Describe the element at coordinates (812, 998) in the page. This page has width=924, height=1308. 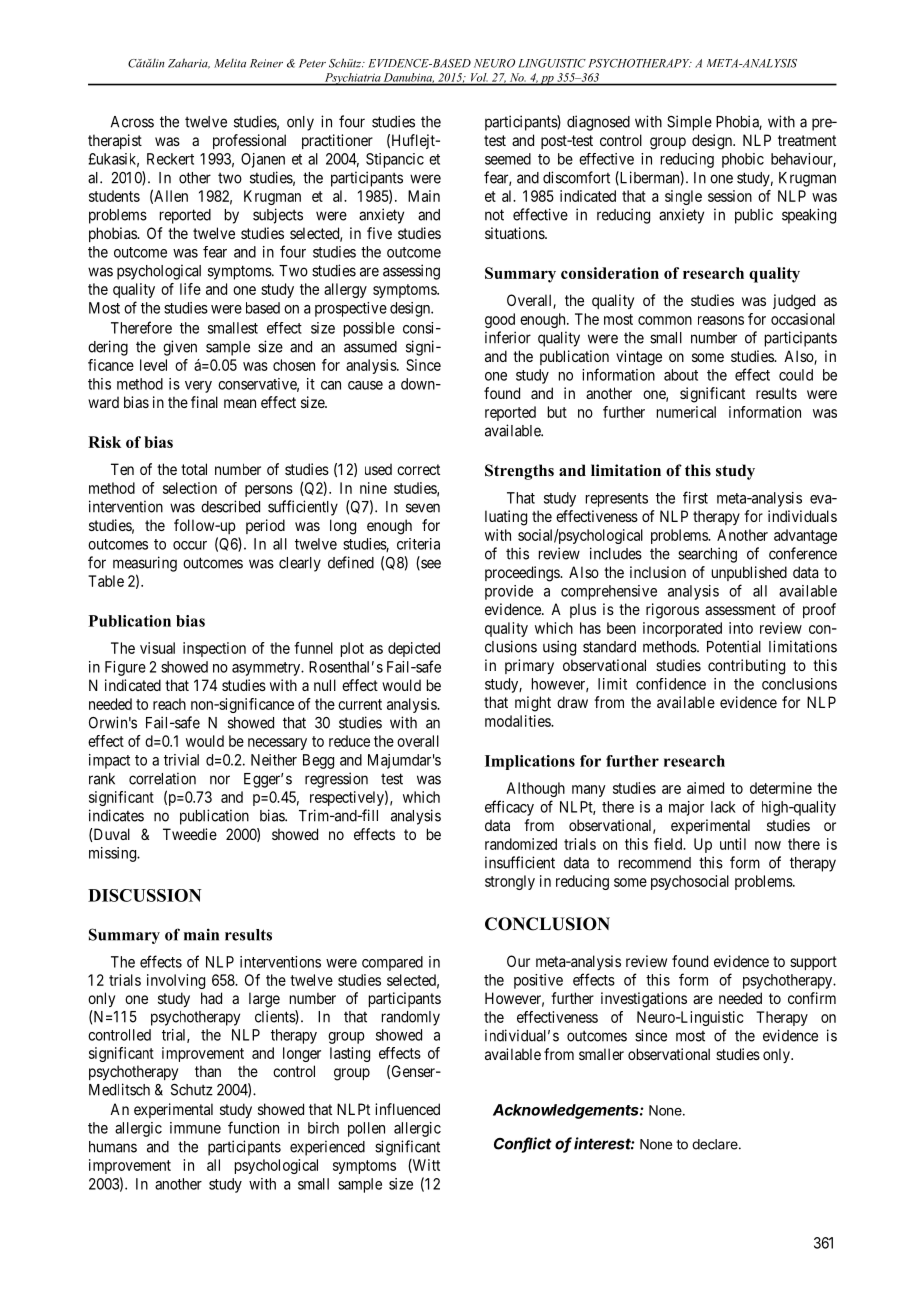
I see `confirm` at that location.
